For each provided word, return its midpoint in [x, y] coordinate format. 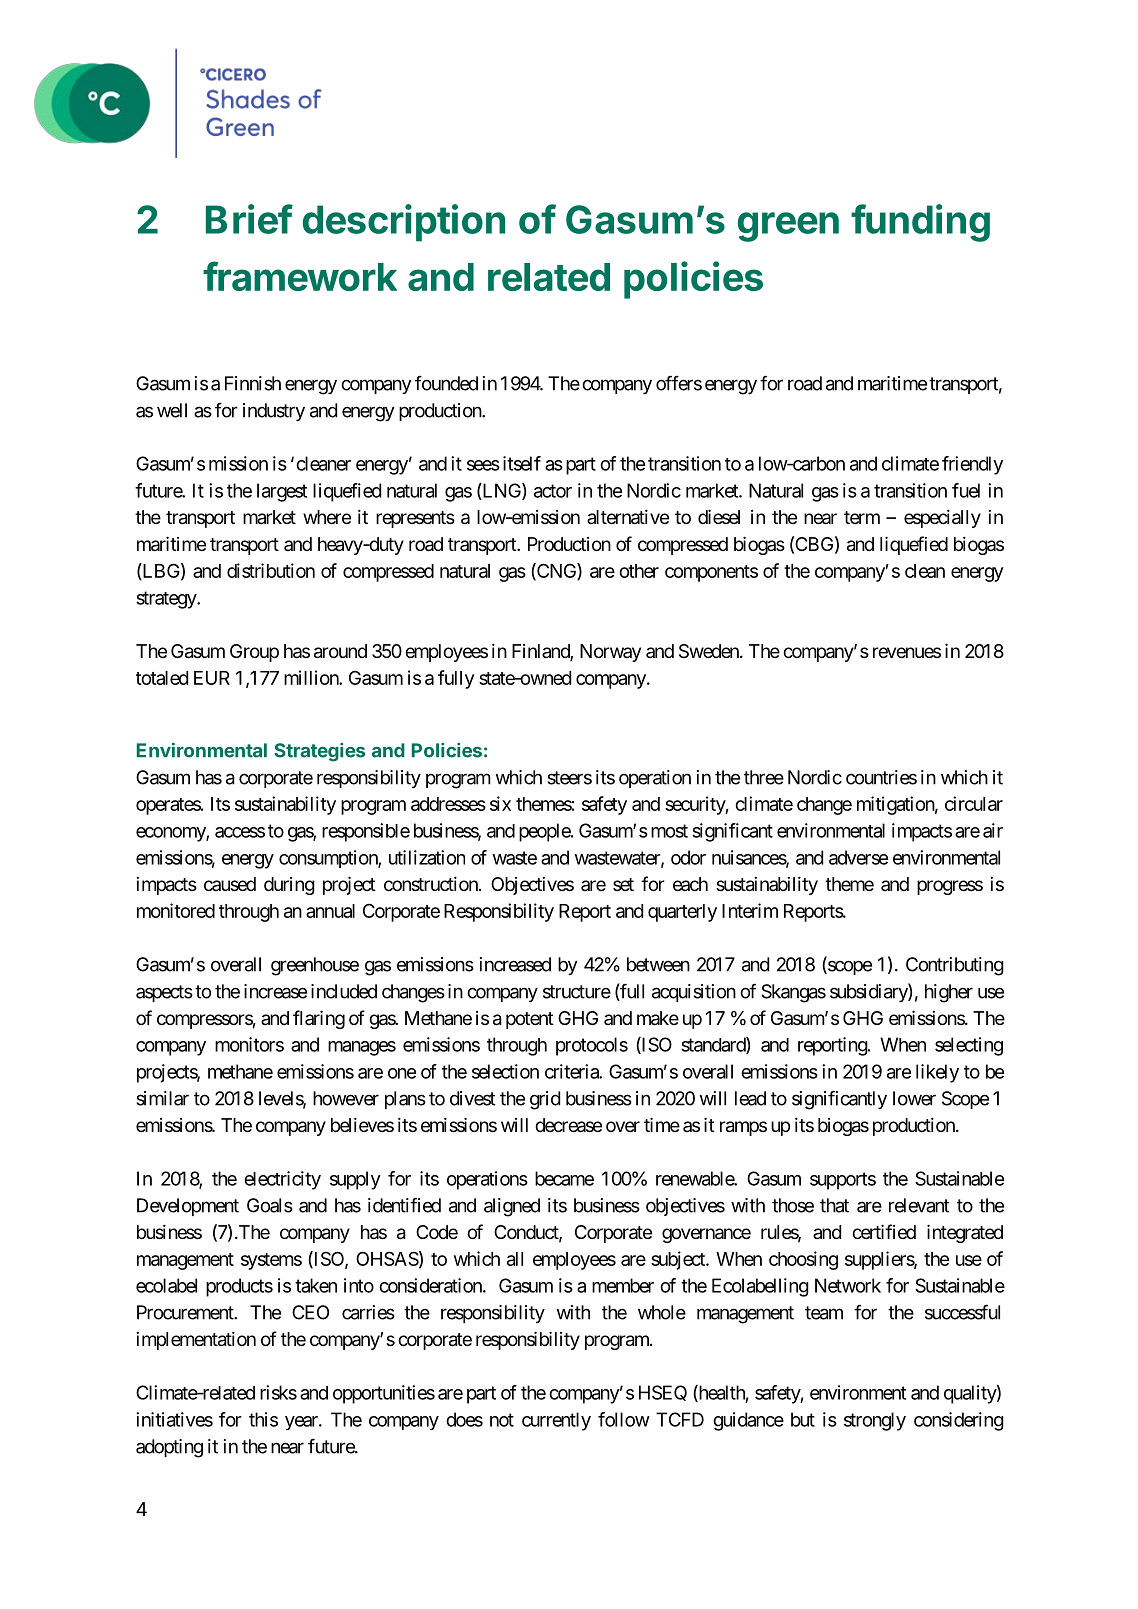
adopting [169, 1448]
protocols [592, 1046]
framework [300, 276]
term [862, 517]
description [404, 223]
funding [920, 223]
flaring [319, 1019]
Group [254, 653]
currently [556, 1421]
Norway [610, 653]
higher [949, 993]
